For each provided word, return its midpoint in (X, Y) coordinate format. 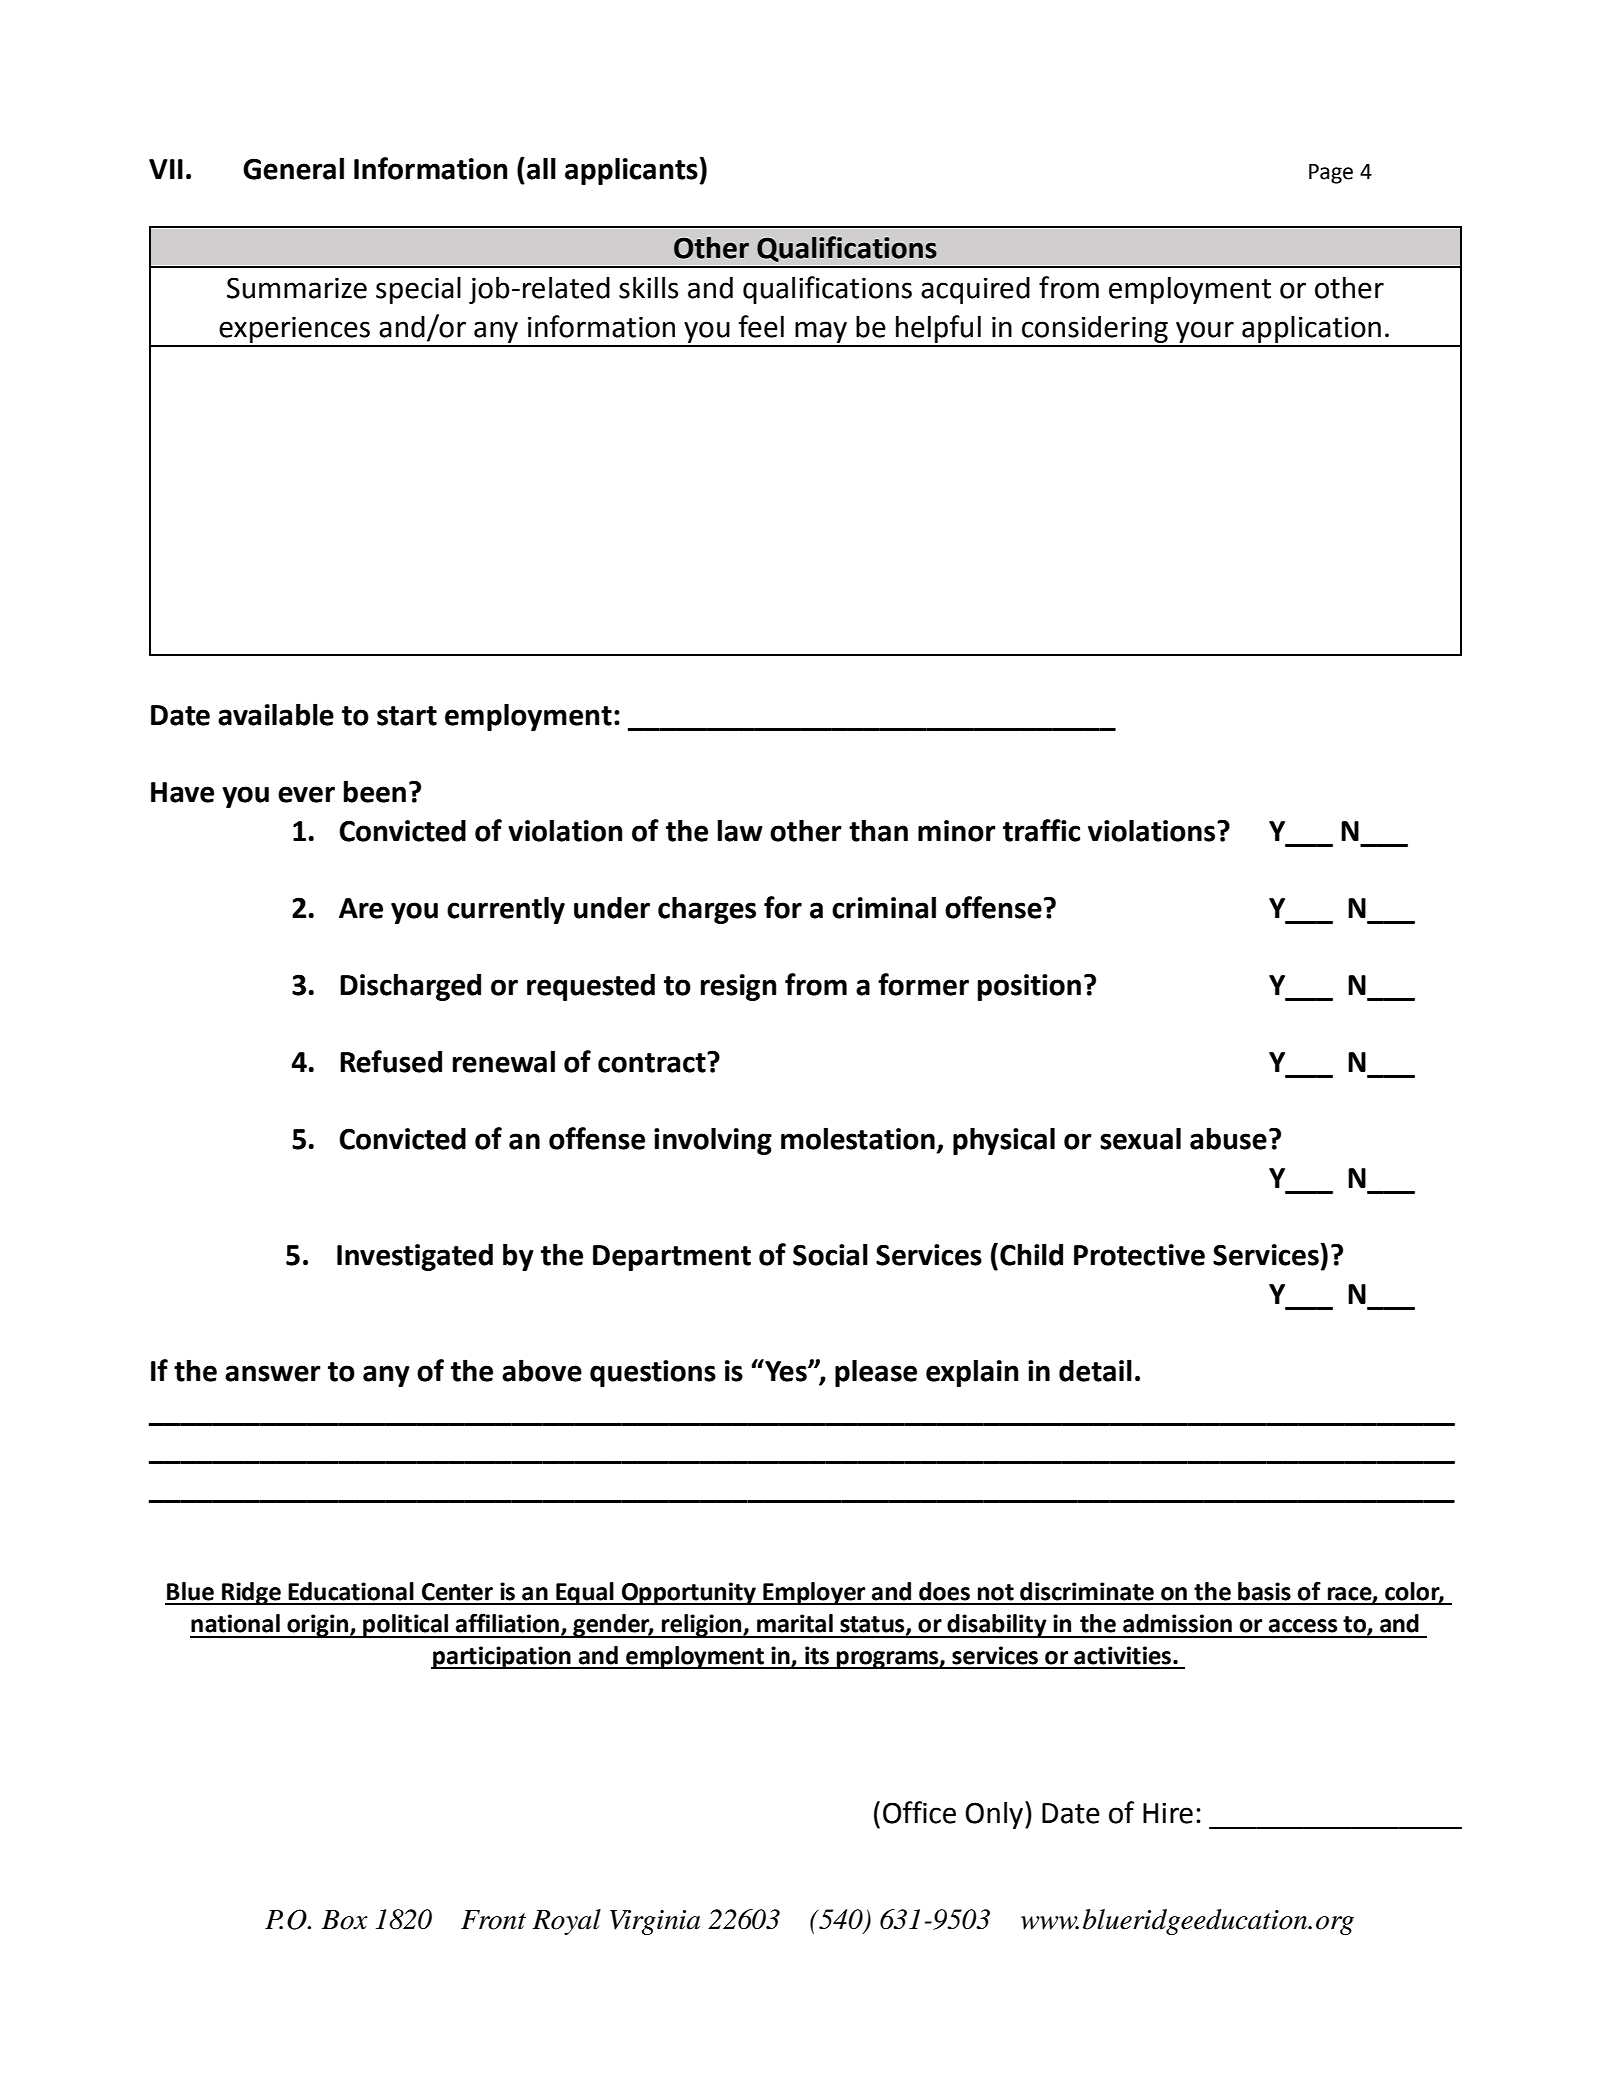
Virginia (655, 1922)
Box (345, 1920)
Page (1331, 174)
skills (648, 287)
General (293, 168)
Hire (1168, 1813)
